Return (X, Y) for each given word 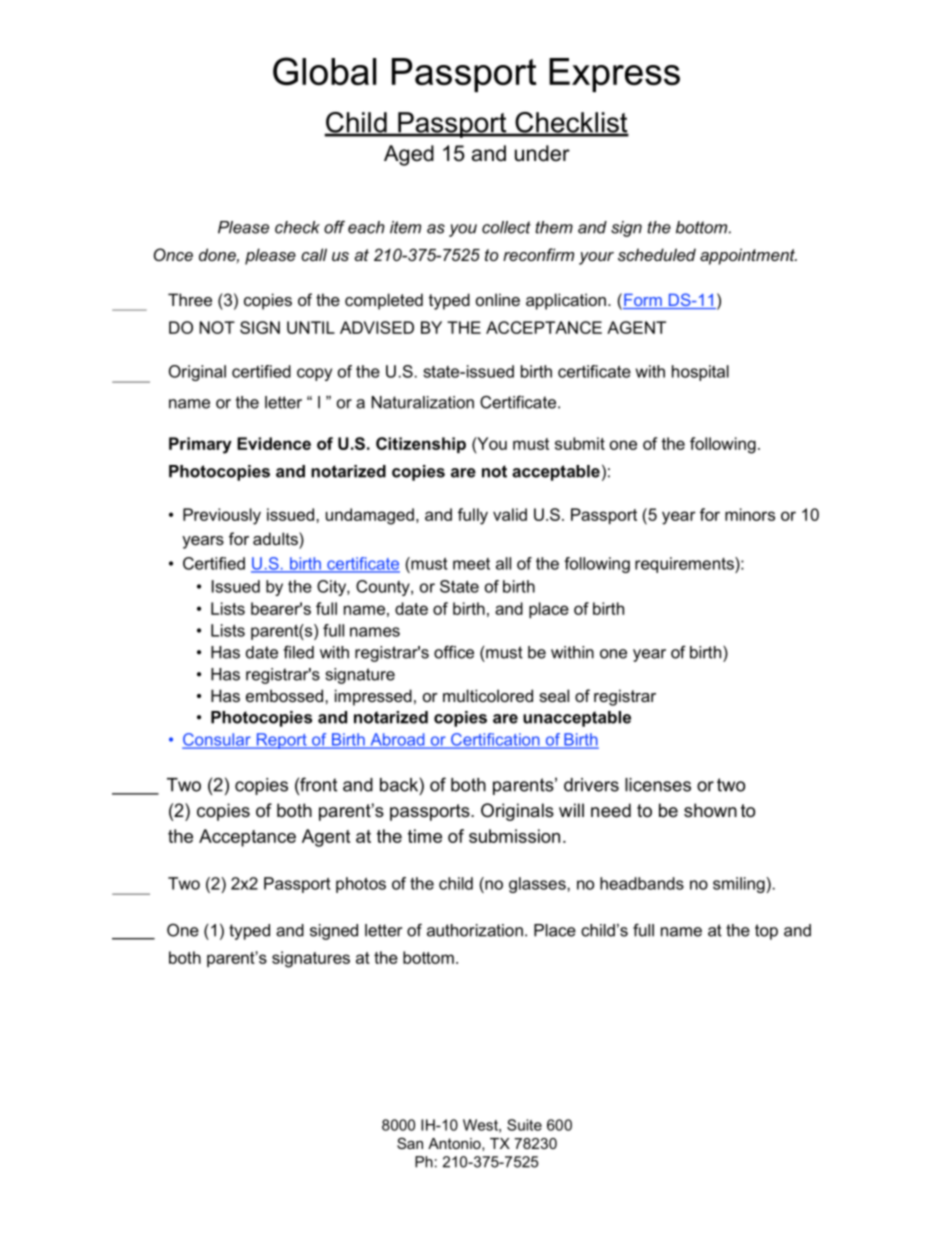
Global (324, 71)
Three (190, 299)
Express (614, 75)
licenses (658, 785)
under (542, 153)
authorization (475, 930)
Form (643, 301)
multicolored (488, 695)
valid (510, 514)
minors (750, 514)
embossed (286, 695)
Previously (222, 516)
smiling (740, 885)
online (498, 299)
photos (361, 885)
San (410, 1143)
